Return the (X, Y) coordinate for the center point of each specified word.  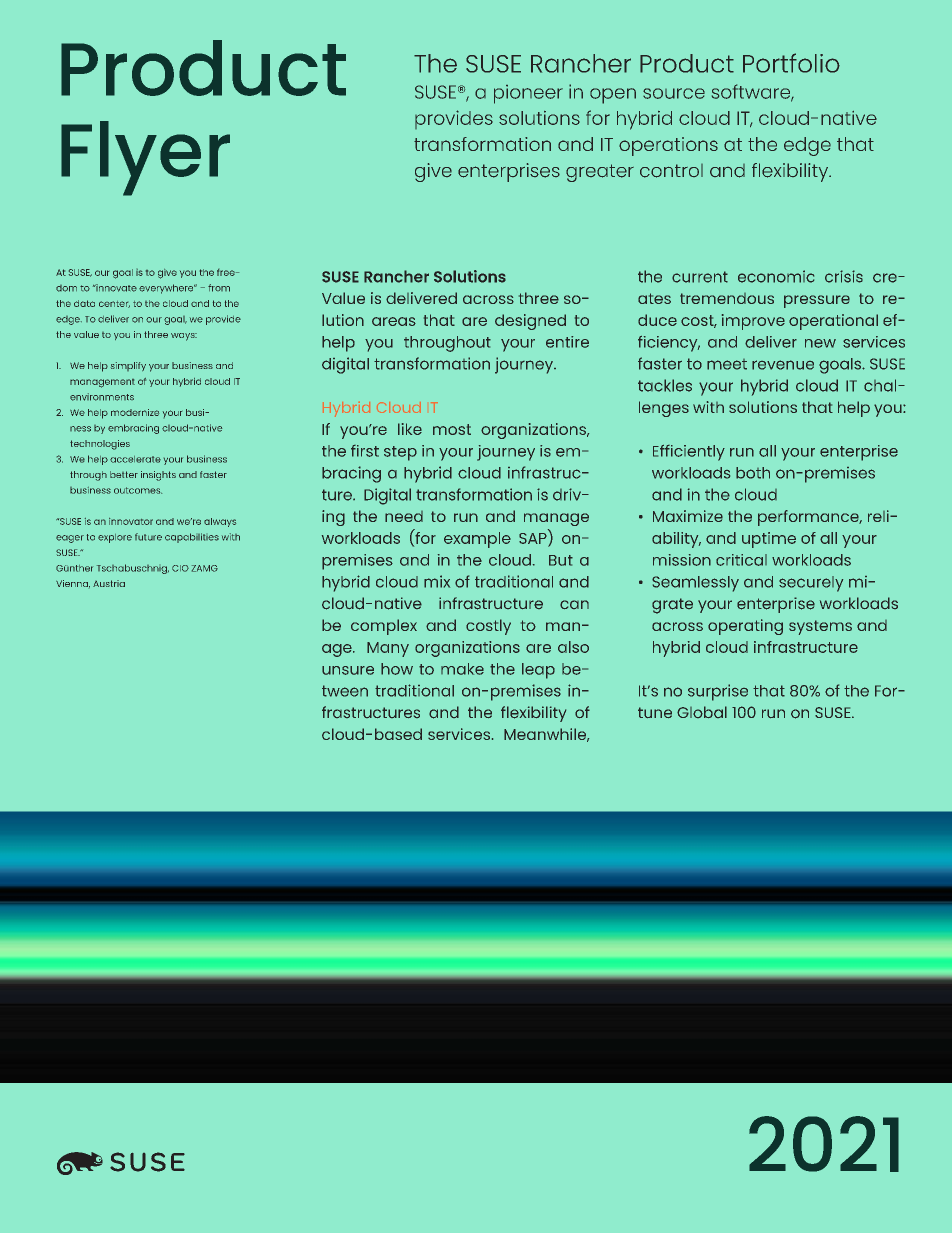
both (753, 473)
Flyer (145, 158)
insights (158, 476)
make (462, 669)
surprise (718, 692)
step (400, 453)
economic (776, 276)
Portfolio (791, 63)
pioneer (528, 94)
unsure (348, 670)
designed (530, 322)
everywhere (167, 289)
